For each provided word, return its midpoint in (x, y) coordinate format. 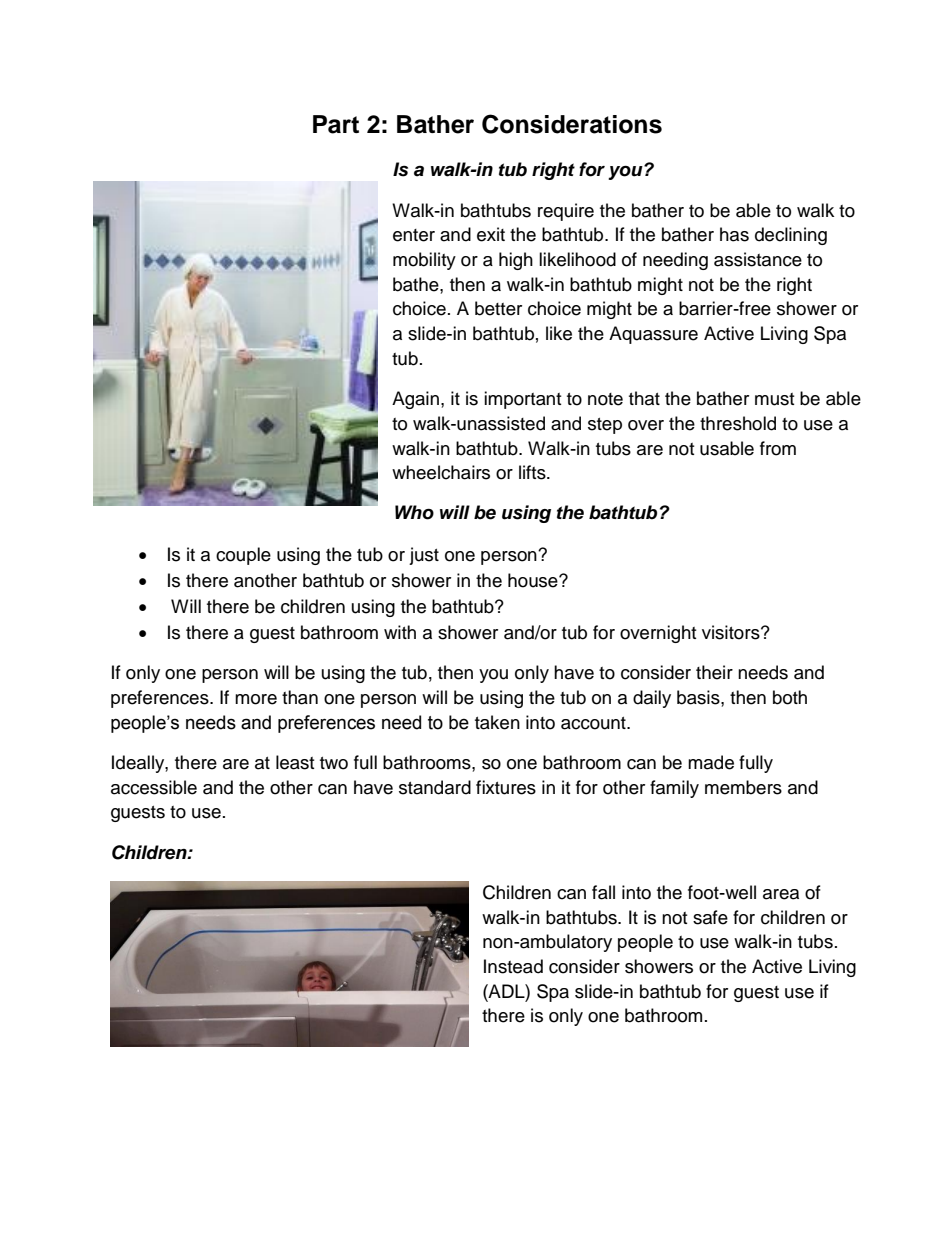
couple (243, 556)
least (295, 762)
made (711, 762)
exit (491, 234)
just (424, 556)
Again (415, 400)
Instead (513, 966)
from (778, 448)
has (734, 234)
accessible (154, 787)
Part (336, 124)
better (498, 308)
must (774, 399)
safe (710, 917)
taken (497, 722)
